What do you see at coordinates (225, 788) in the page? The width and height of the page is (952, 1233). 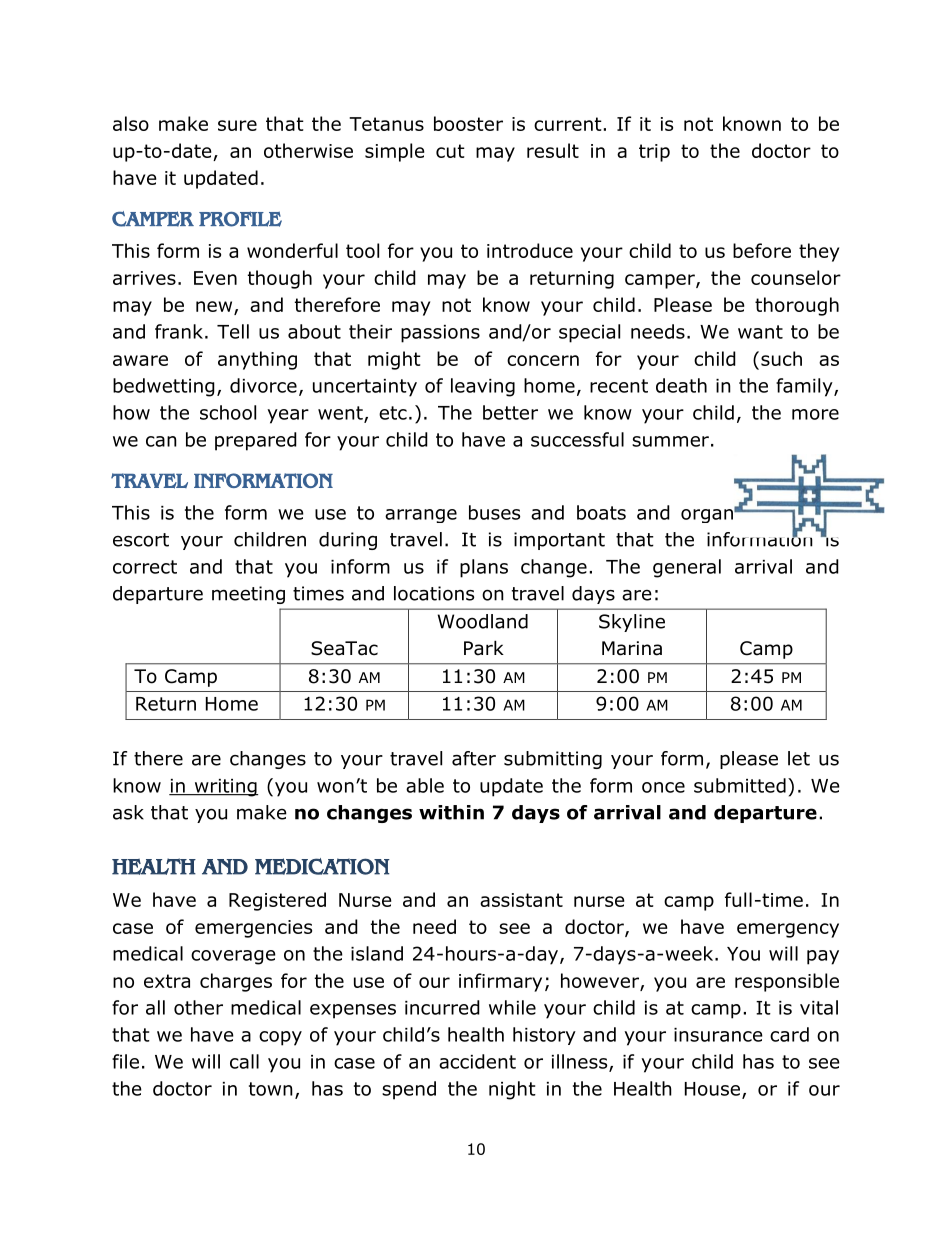 I see `writing` at bounding box center [225, 788].
